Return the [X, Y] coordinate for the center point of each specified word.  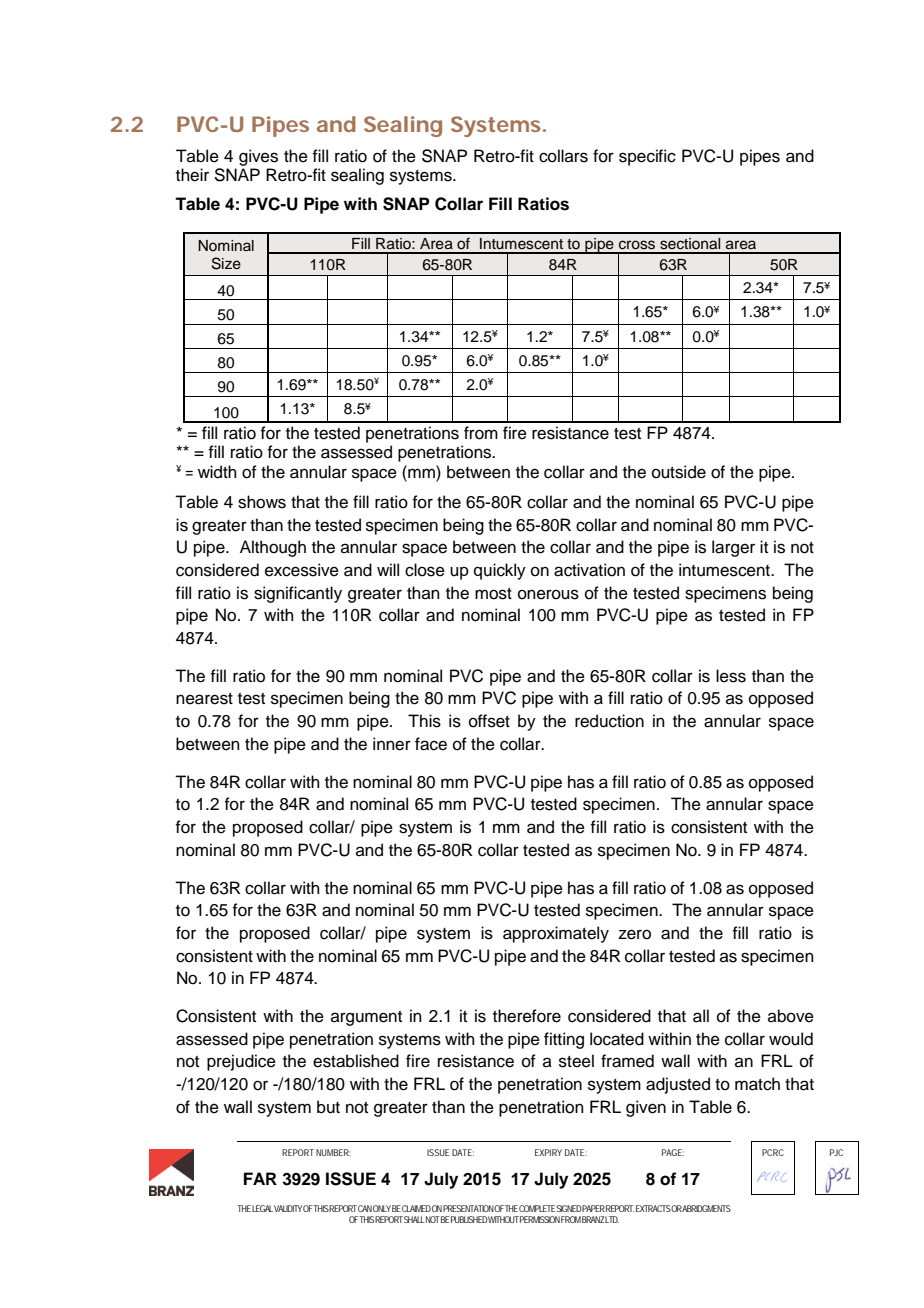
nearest [204, 699]
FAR [260, 1178]
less [731, 676]
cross [637, 245]
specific [647, 157]
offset [489, 721]
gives [258, 157]
